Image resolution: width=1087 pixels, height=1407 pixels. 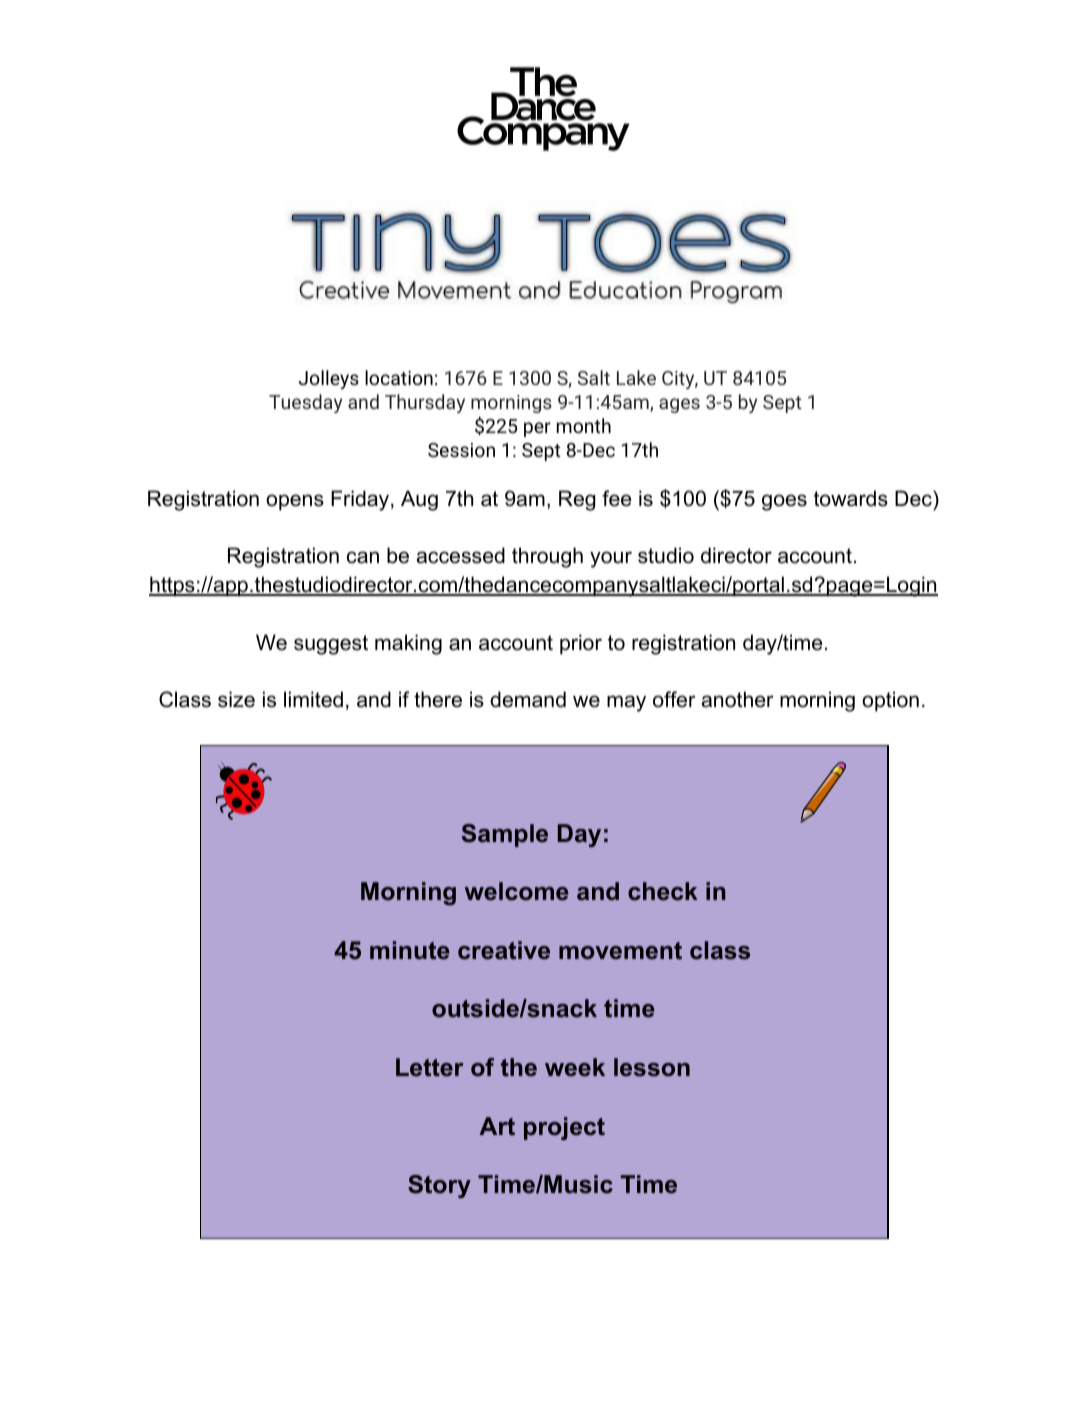 What do you see at coordinates (305, 403) in the page?
I see `Tuesday` at bounding box center [305, 403].
